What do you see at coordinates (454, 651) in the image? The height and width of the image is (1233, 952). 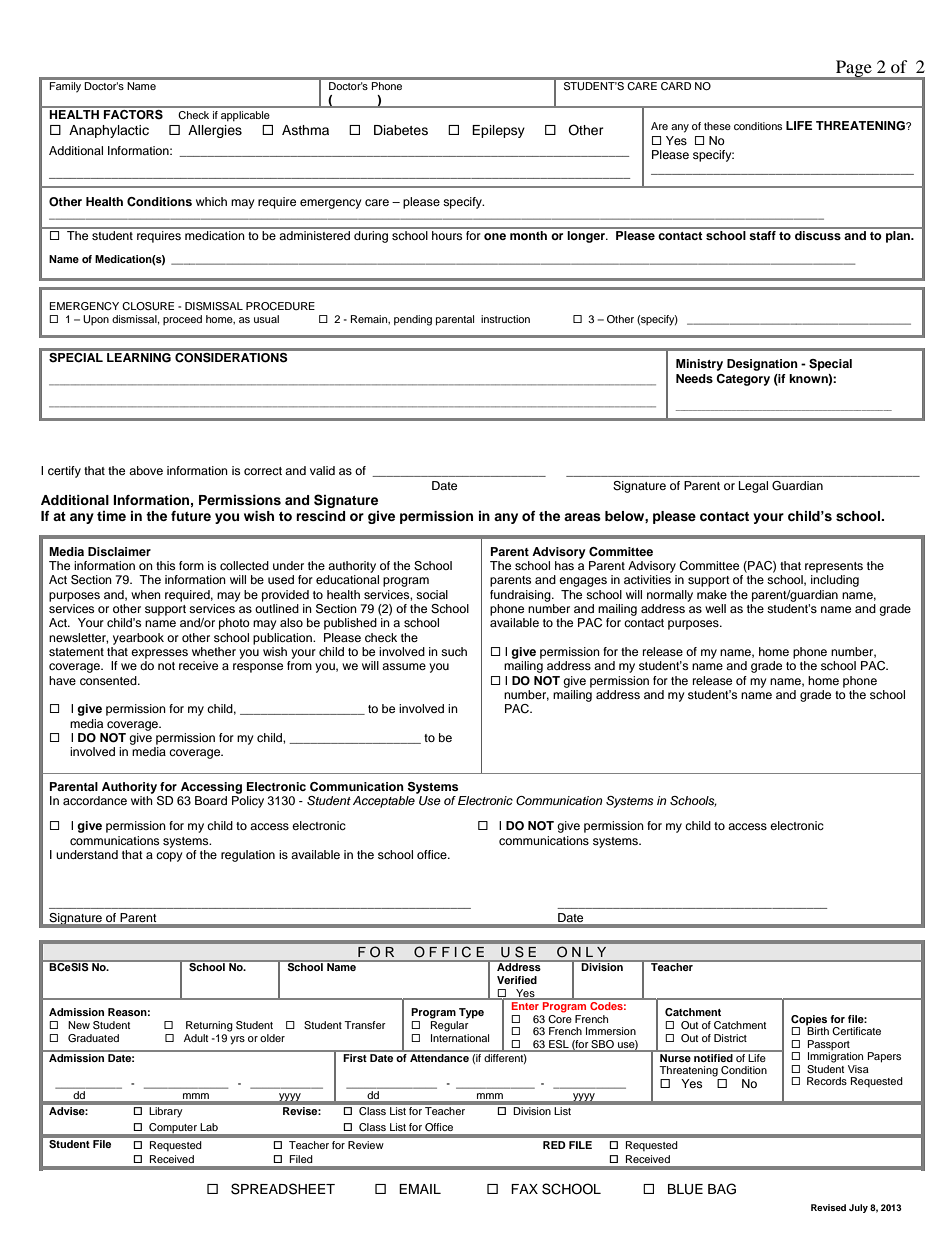 I see `such` at bounding box center [454, 651].
